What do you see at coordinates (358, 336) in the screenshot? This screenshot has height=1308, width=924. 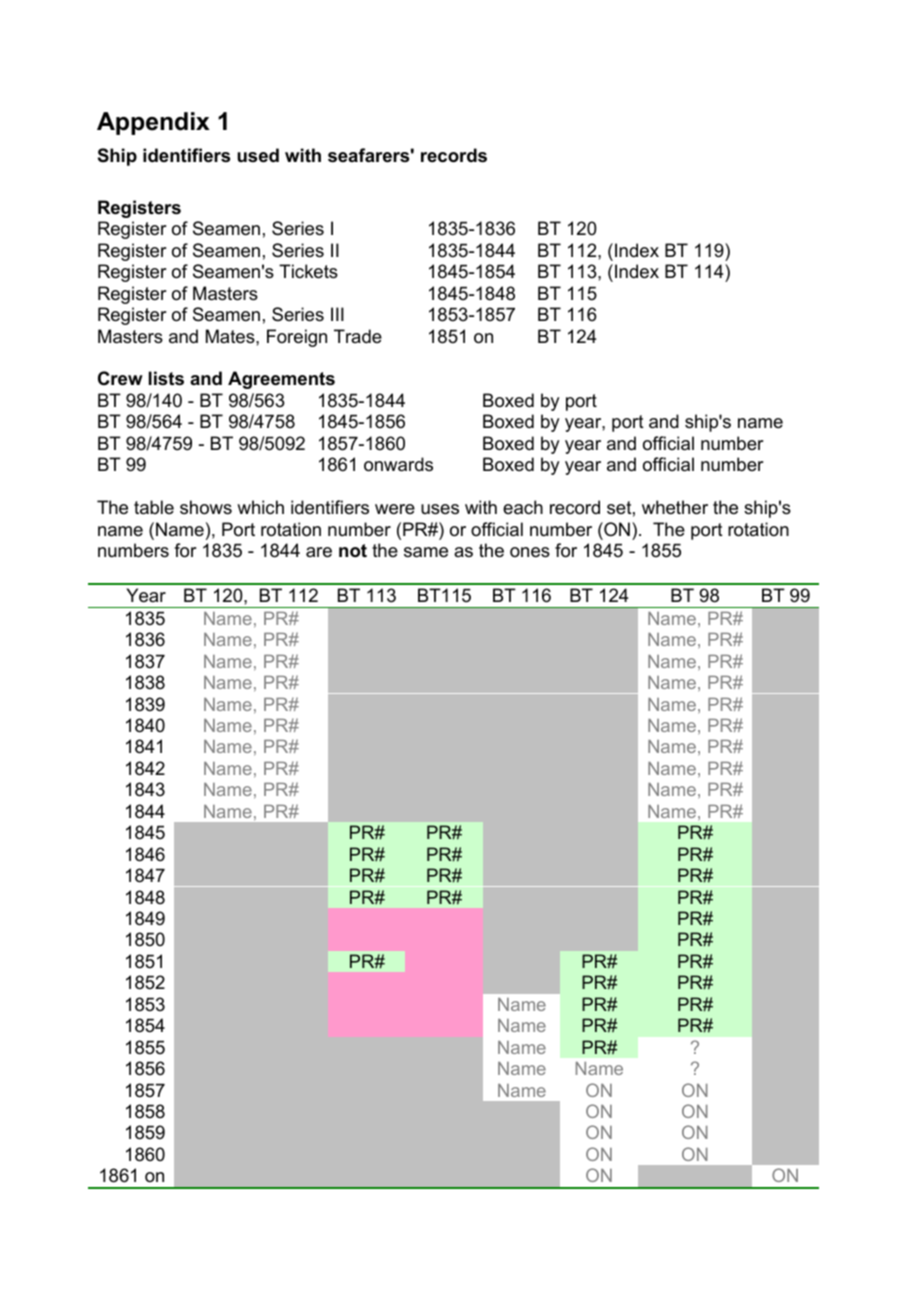 I see `Trade` at bounding box center [358, 336].
